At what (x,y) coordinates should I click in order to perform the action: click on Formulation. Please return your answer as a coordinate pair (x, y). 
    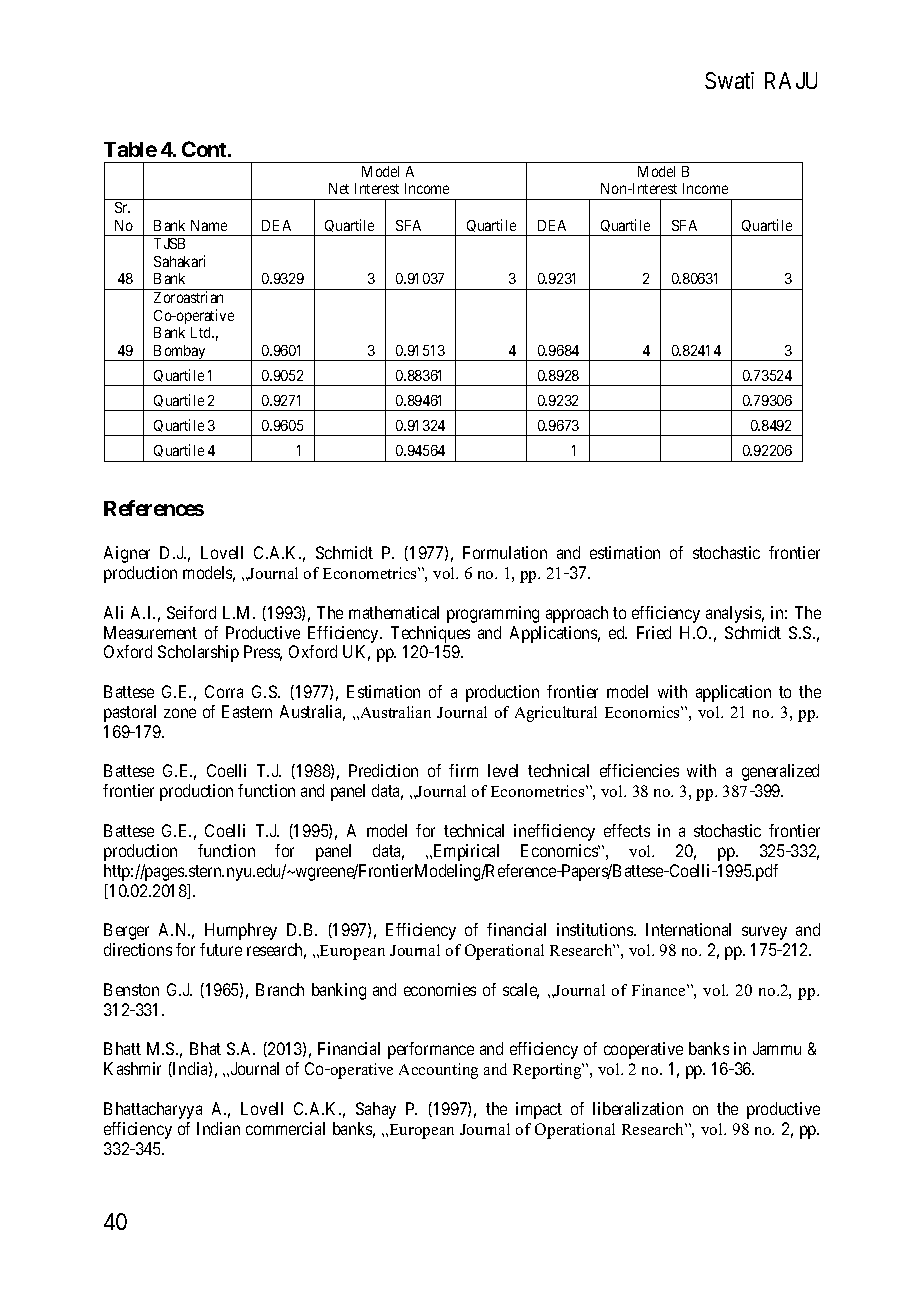
    Looking at the image, I should click on (505, 552).
